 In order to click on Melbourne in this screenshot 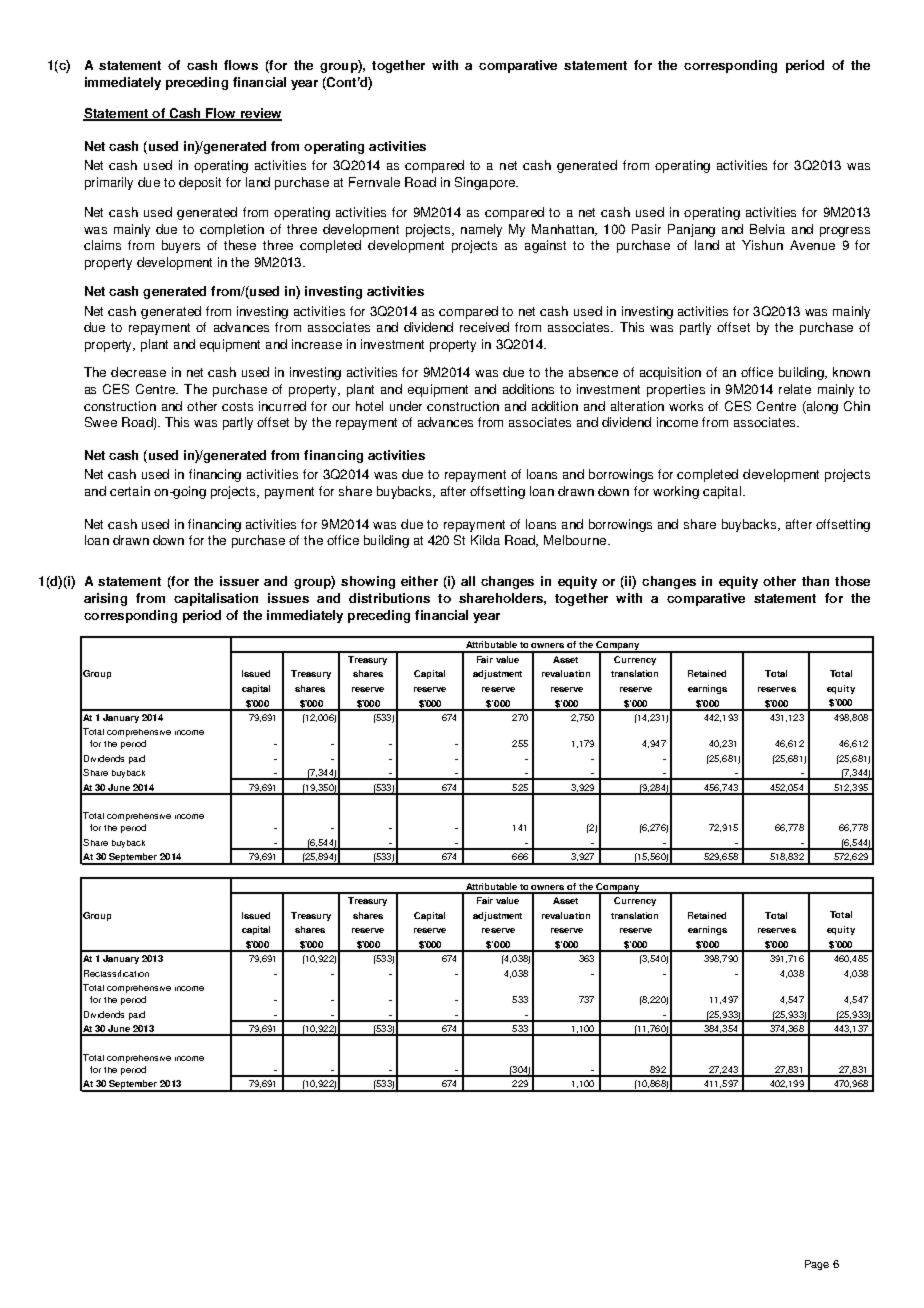, I will do `click(575, 540)`.
